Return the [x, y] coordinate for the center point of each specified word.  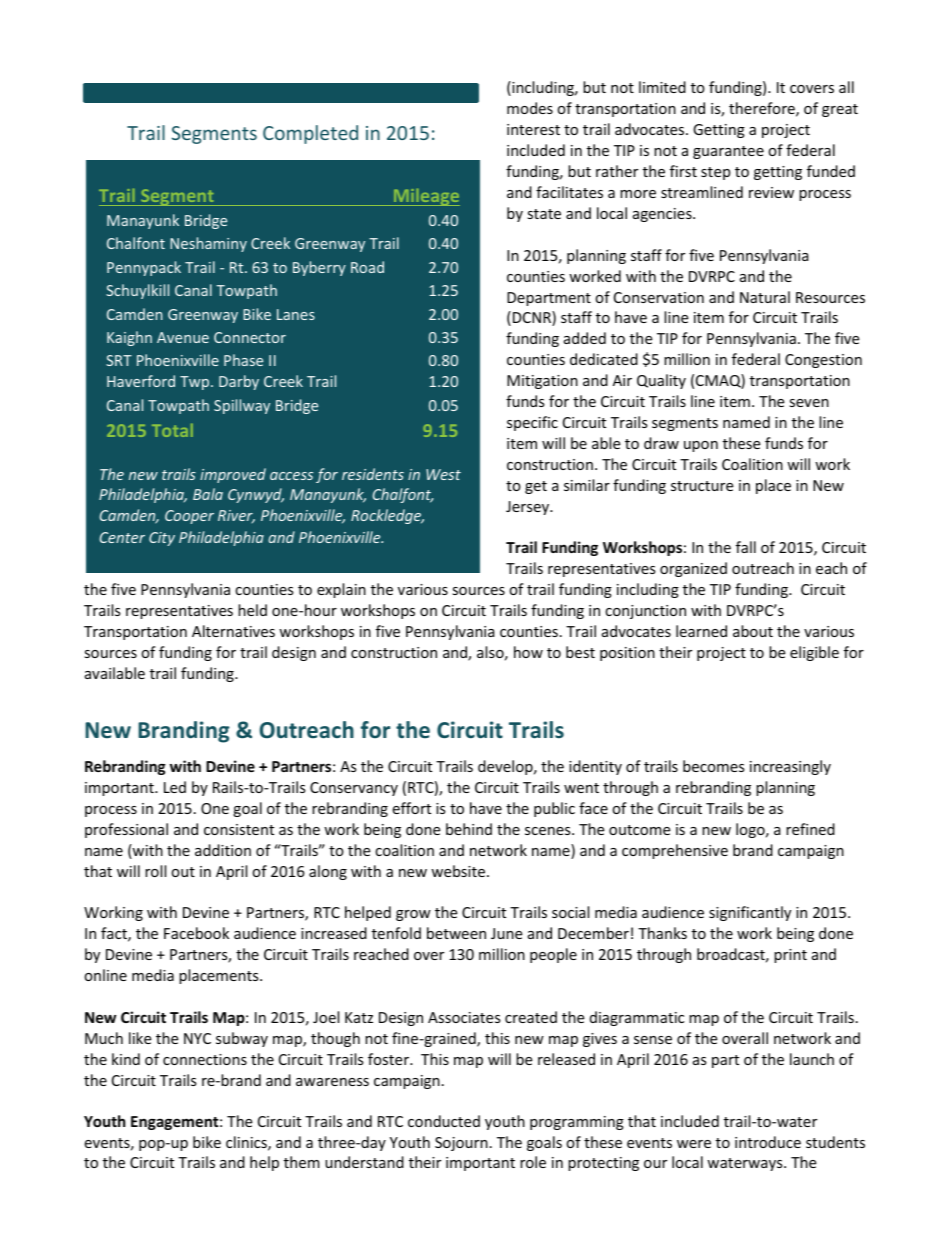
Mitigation [542, 382]
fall [746, 547]
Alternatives [233, 631]
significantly [750, 913]
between [456, 933]
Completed [310, 134]
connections [205, 1059]
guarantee [728, 152]
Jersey [529, 508]
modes [530, 108]
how [528, 652]
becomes [714, 766]
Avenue [183, 337]
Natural [765, 297]
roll [155, 871]
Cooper [189, 517]
